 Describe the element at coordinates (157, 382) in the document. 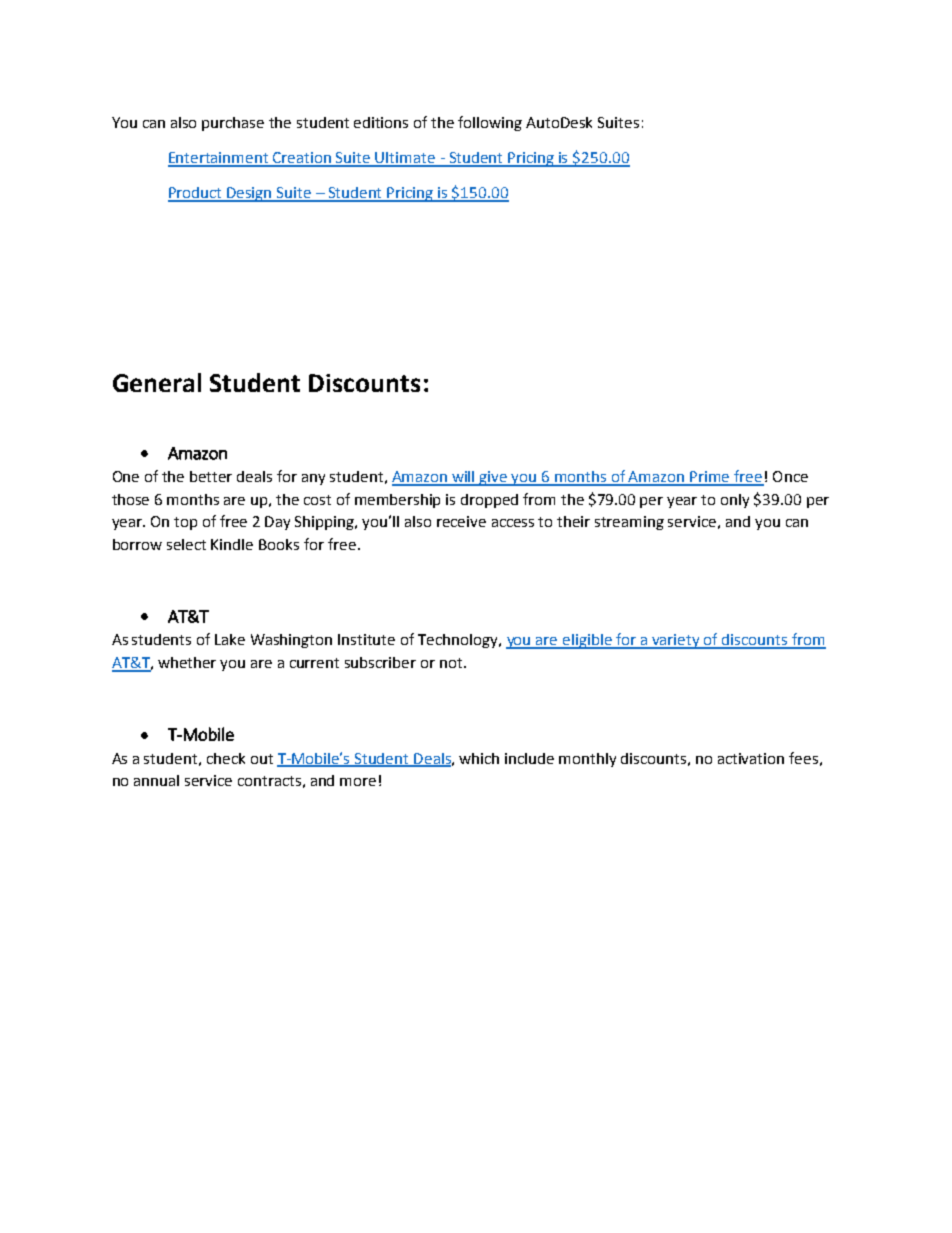

I see `General` at that location.
